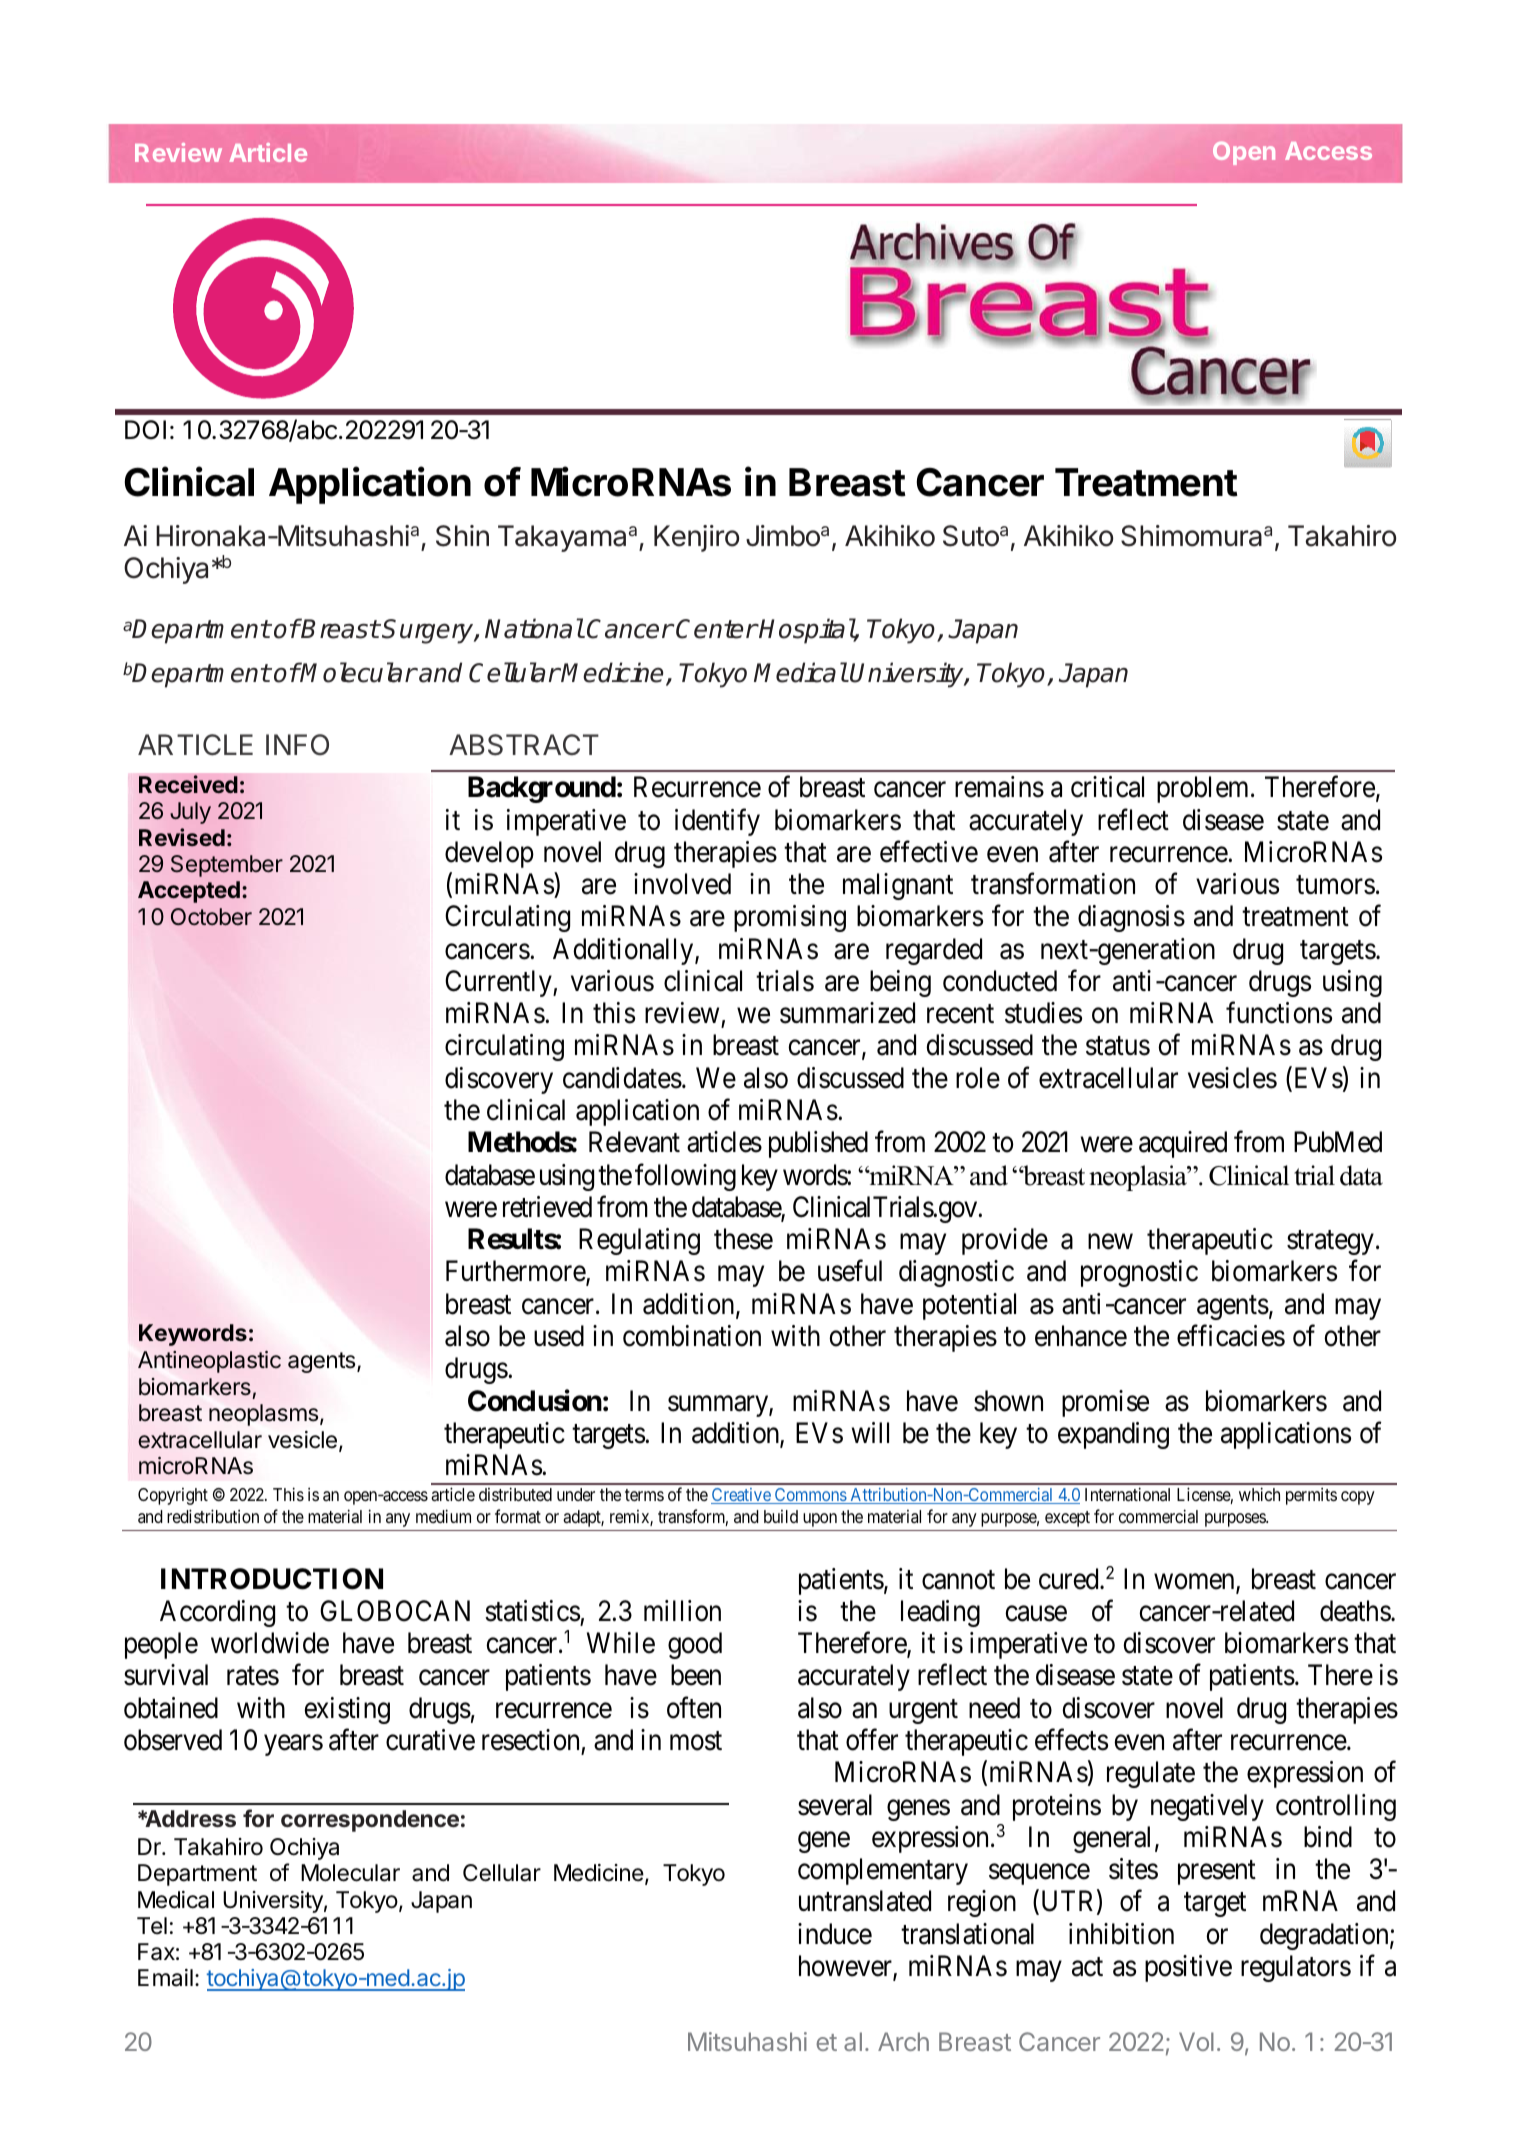 This screenshot has width=1519, height=2149. What do you see at coordinates (145, 430) in the screenshot?
I see `DOI` at bounding box center [145, 430].
